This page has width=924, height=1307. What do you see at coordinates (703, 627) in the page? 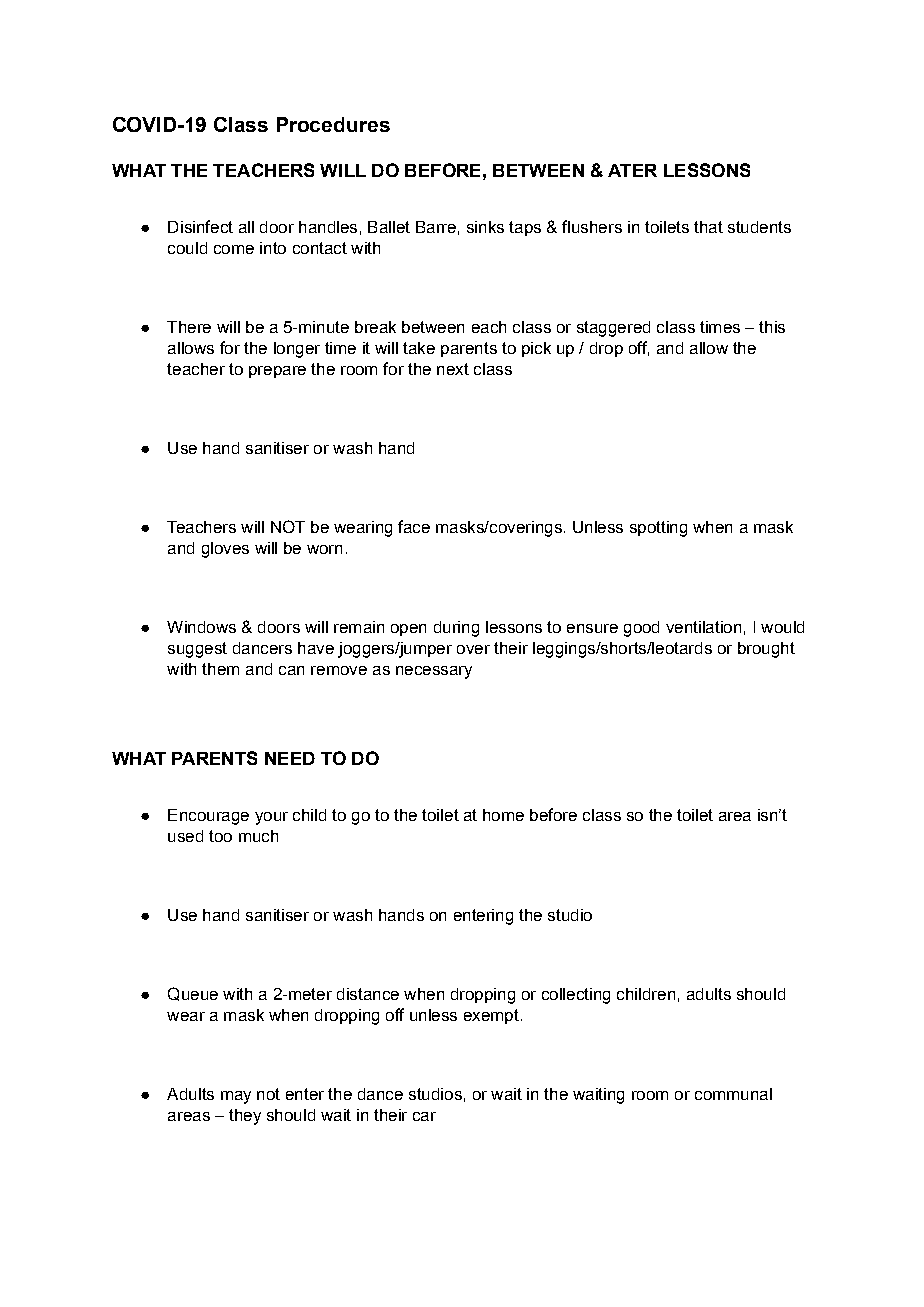
I see `ventilation` at bounding box center [703, 627].
